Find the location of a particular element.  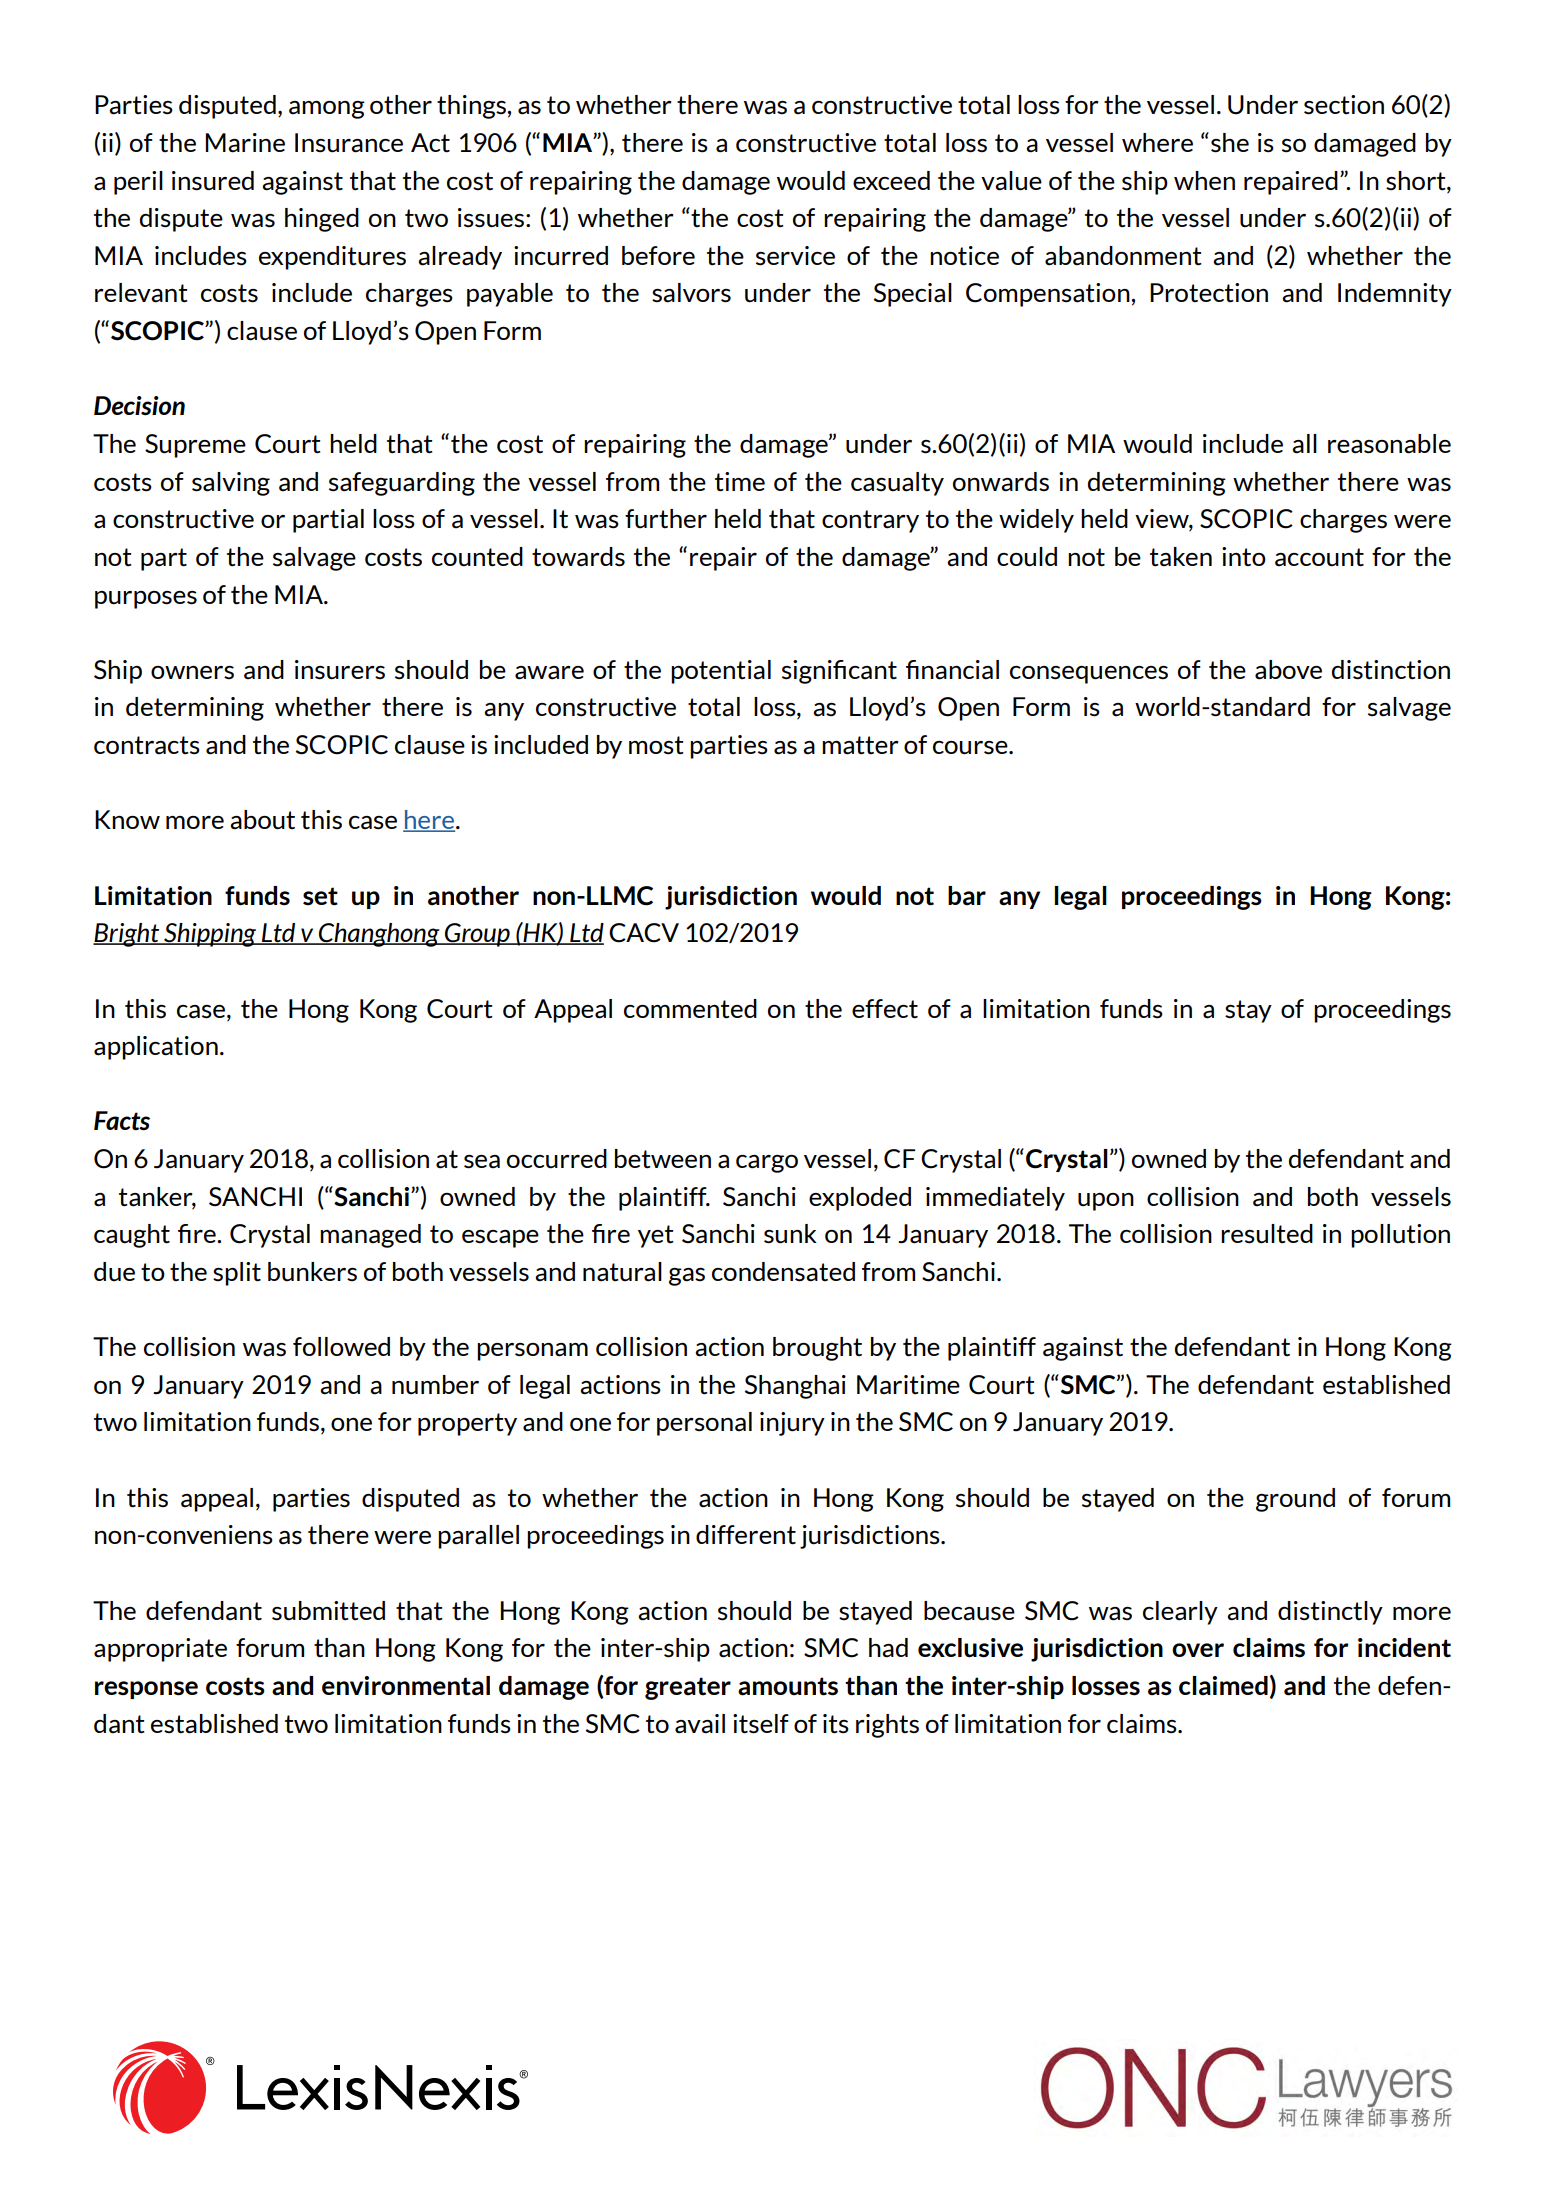

claimed is located at coordinates (1223, 1686).
